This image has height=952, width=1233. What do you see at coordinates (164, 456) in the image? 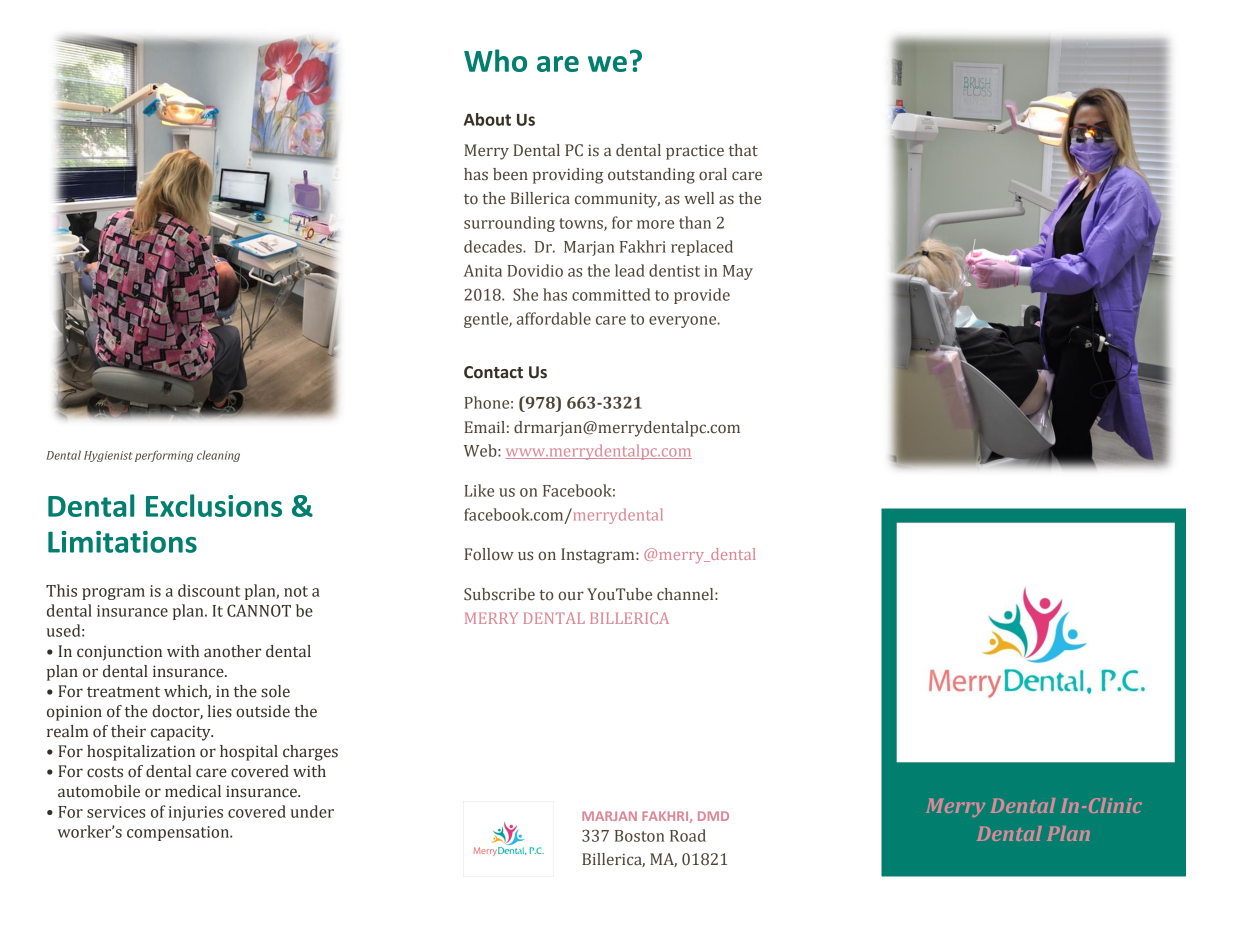
I see `performing` at bounding box center [164, 456].
